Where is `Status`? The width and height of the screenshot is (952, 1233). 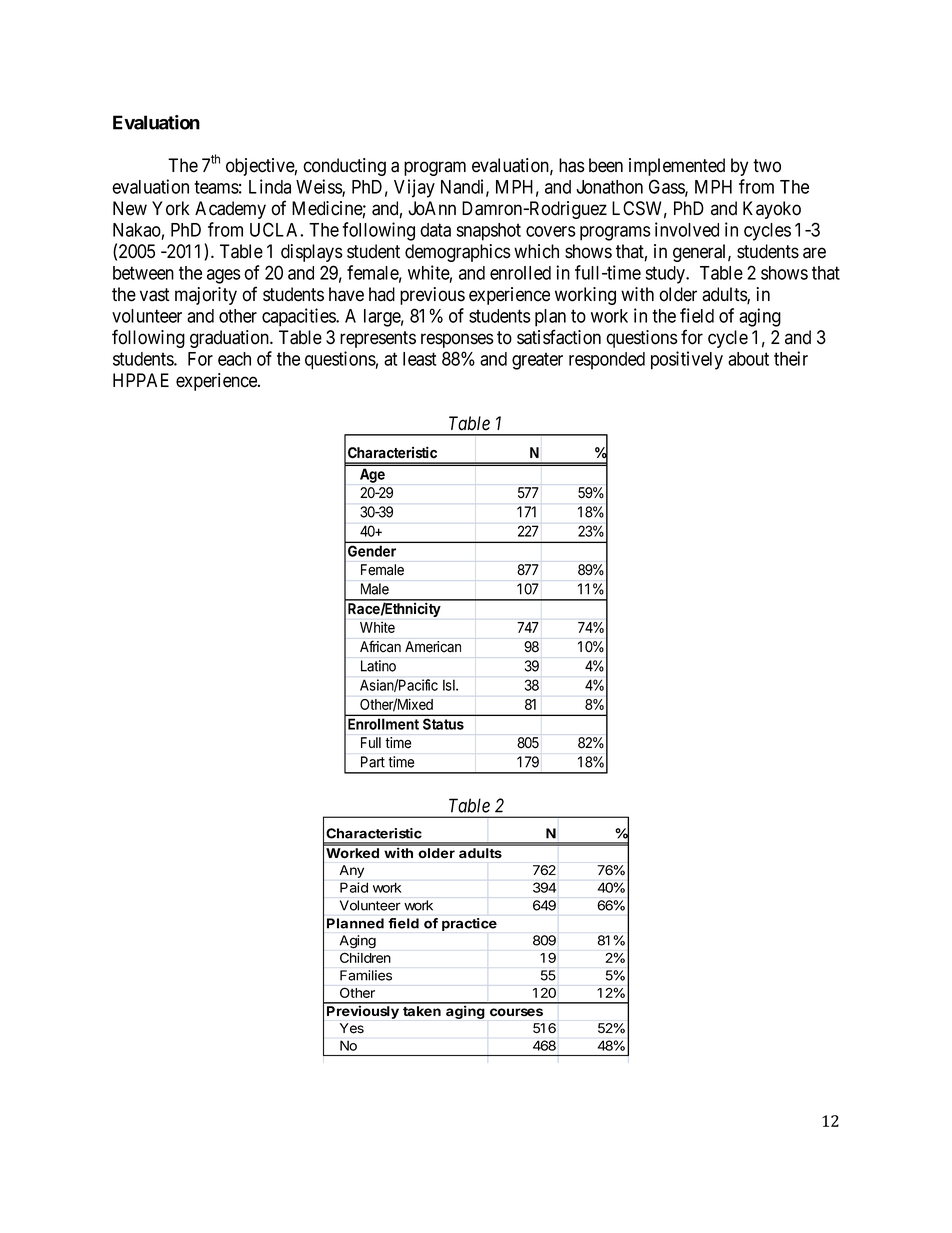
Status is located at coordinates (443, 724).
